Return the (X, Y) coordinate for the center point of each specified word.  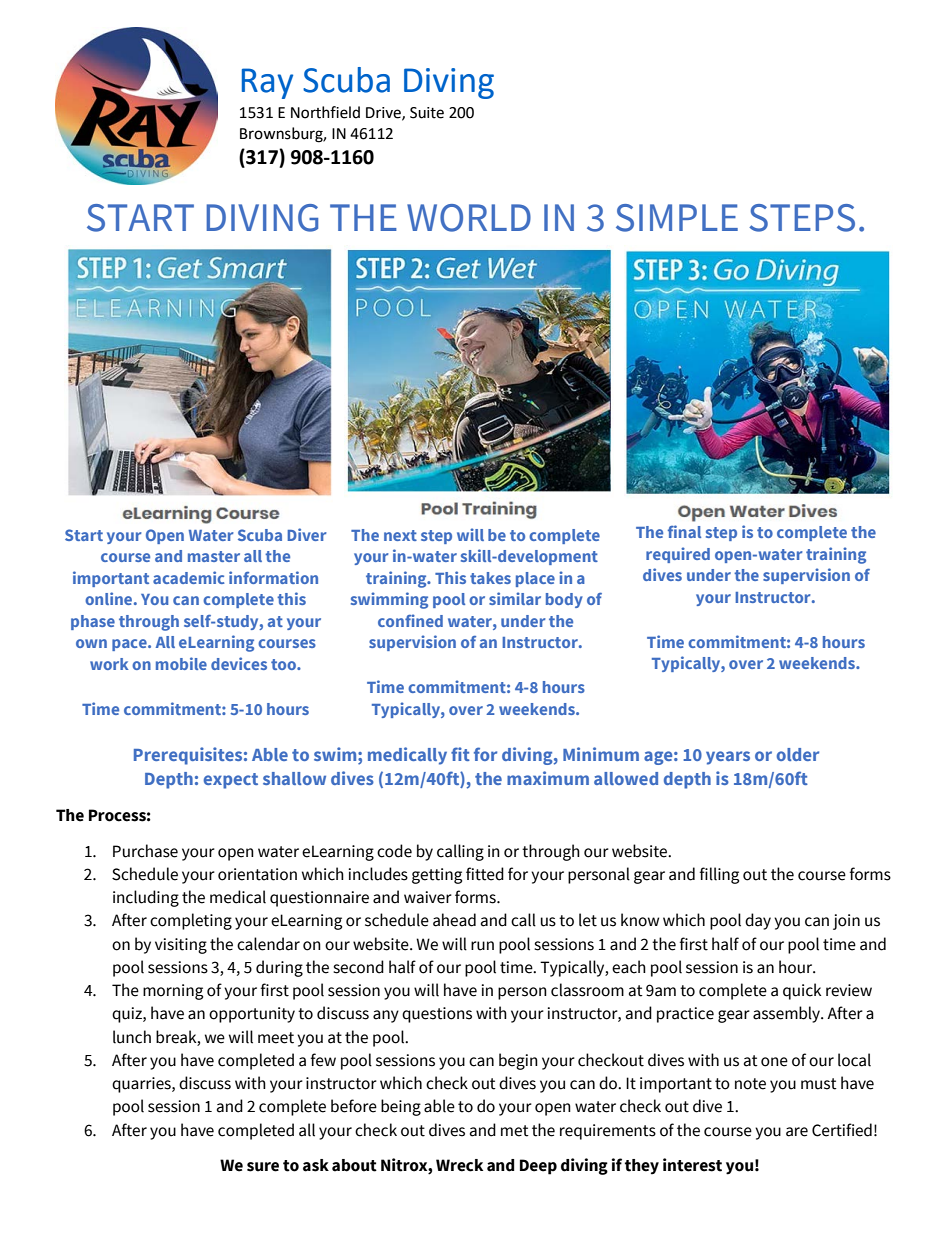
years (728, 758)
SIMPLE (677, 218)
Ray (267, 83)
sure (263, 1167)
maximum (548, 778)
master (214, 556)
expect (231, 781)
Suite (427, 113)
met (515, 1131)
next (400, 535)
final (684, 531)
